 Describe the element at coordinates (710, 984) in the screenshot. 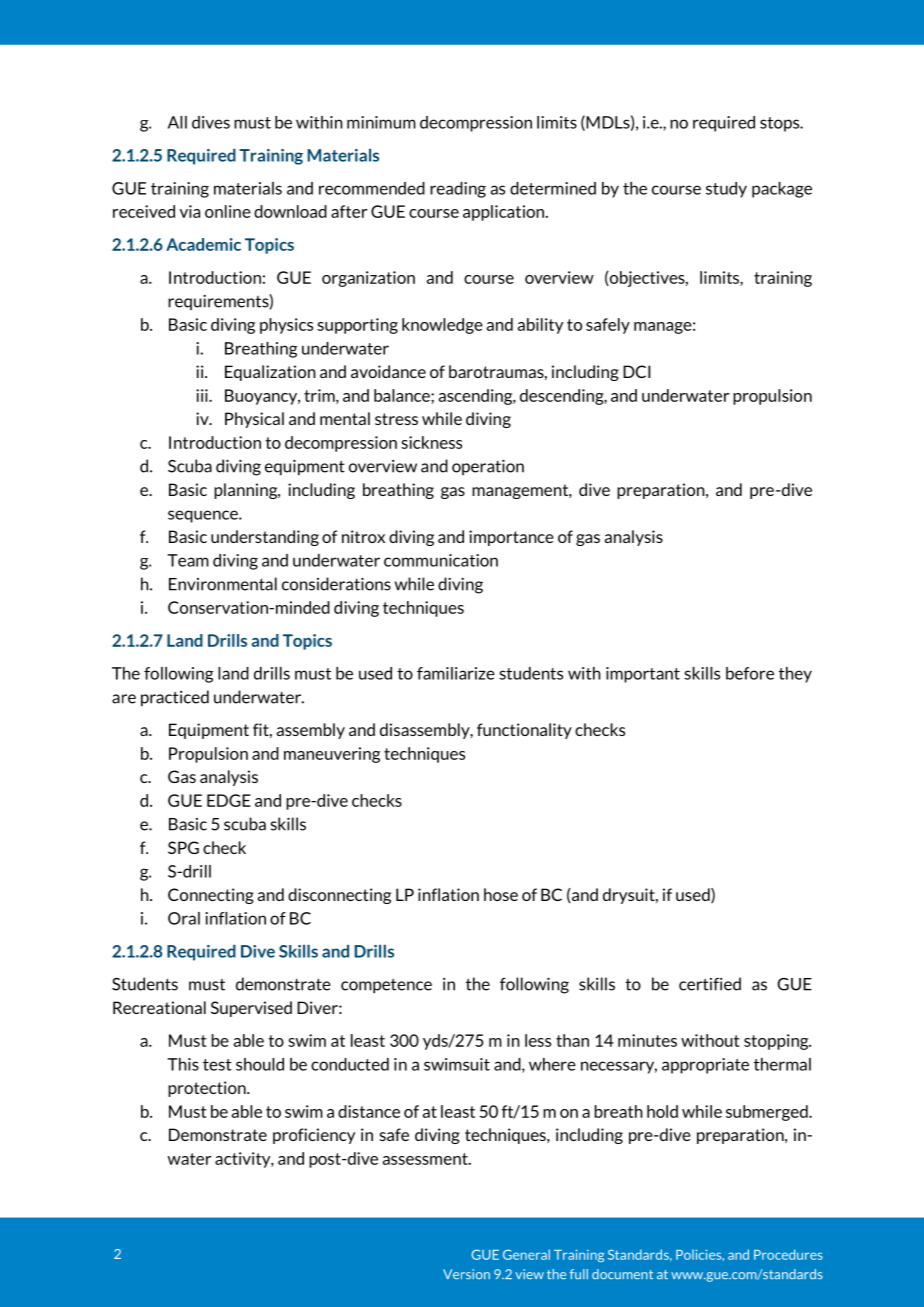

I see `certified` at that location.
